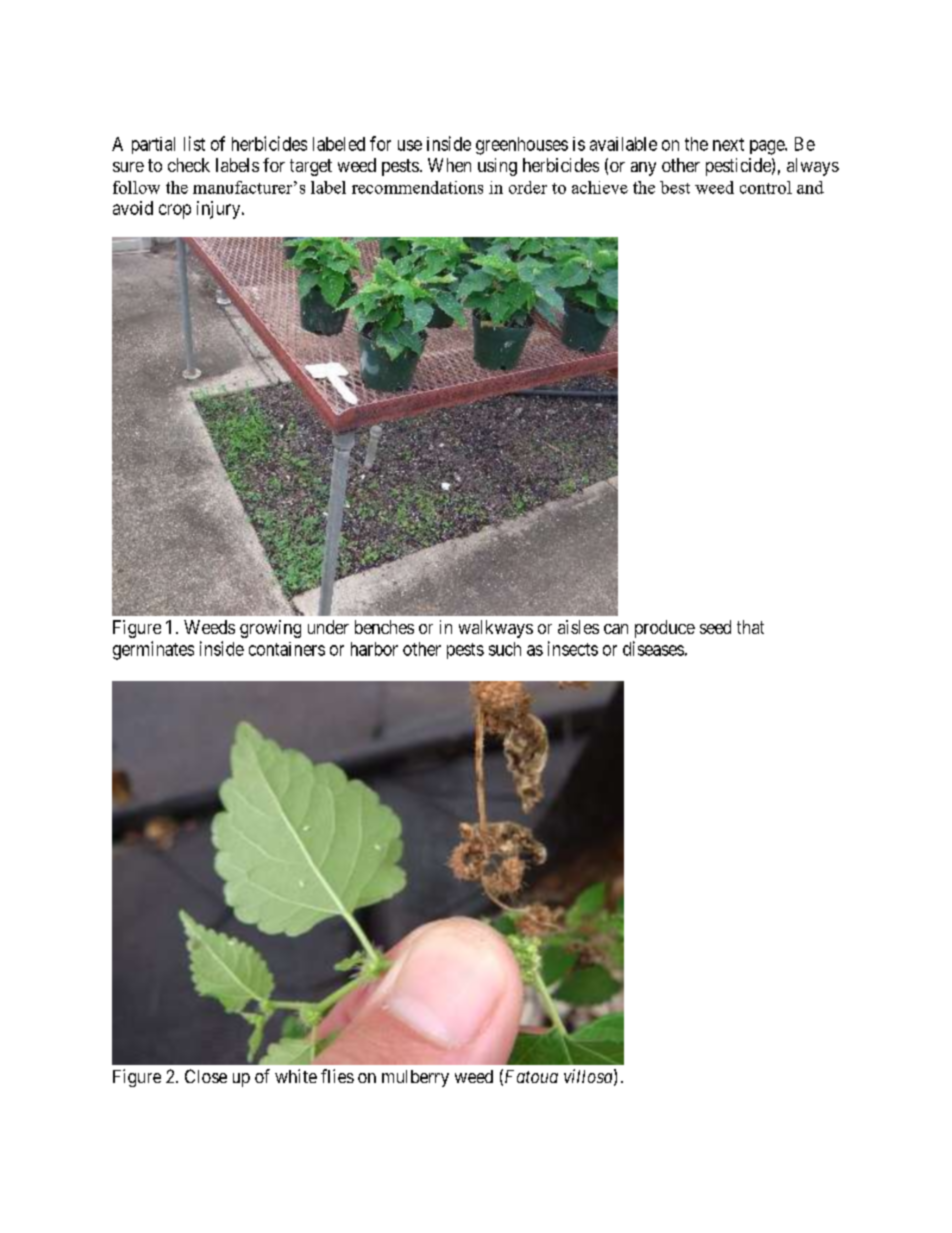 This screenshot has width=952, height=1233. Describe the element at coordinates (337, 1076) in the screenshot. I see `flies` at that location.
